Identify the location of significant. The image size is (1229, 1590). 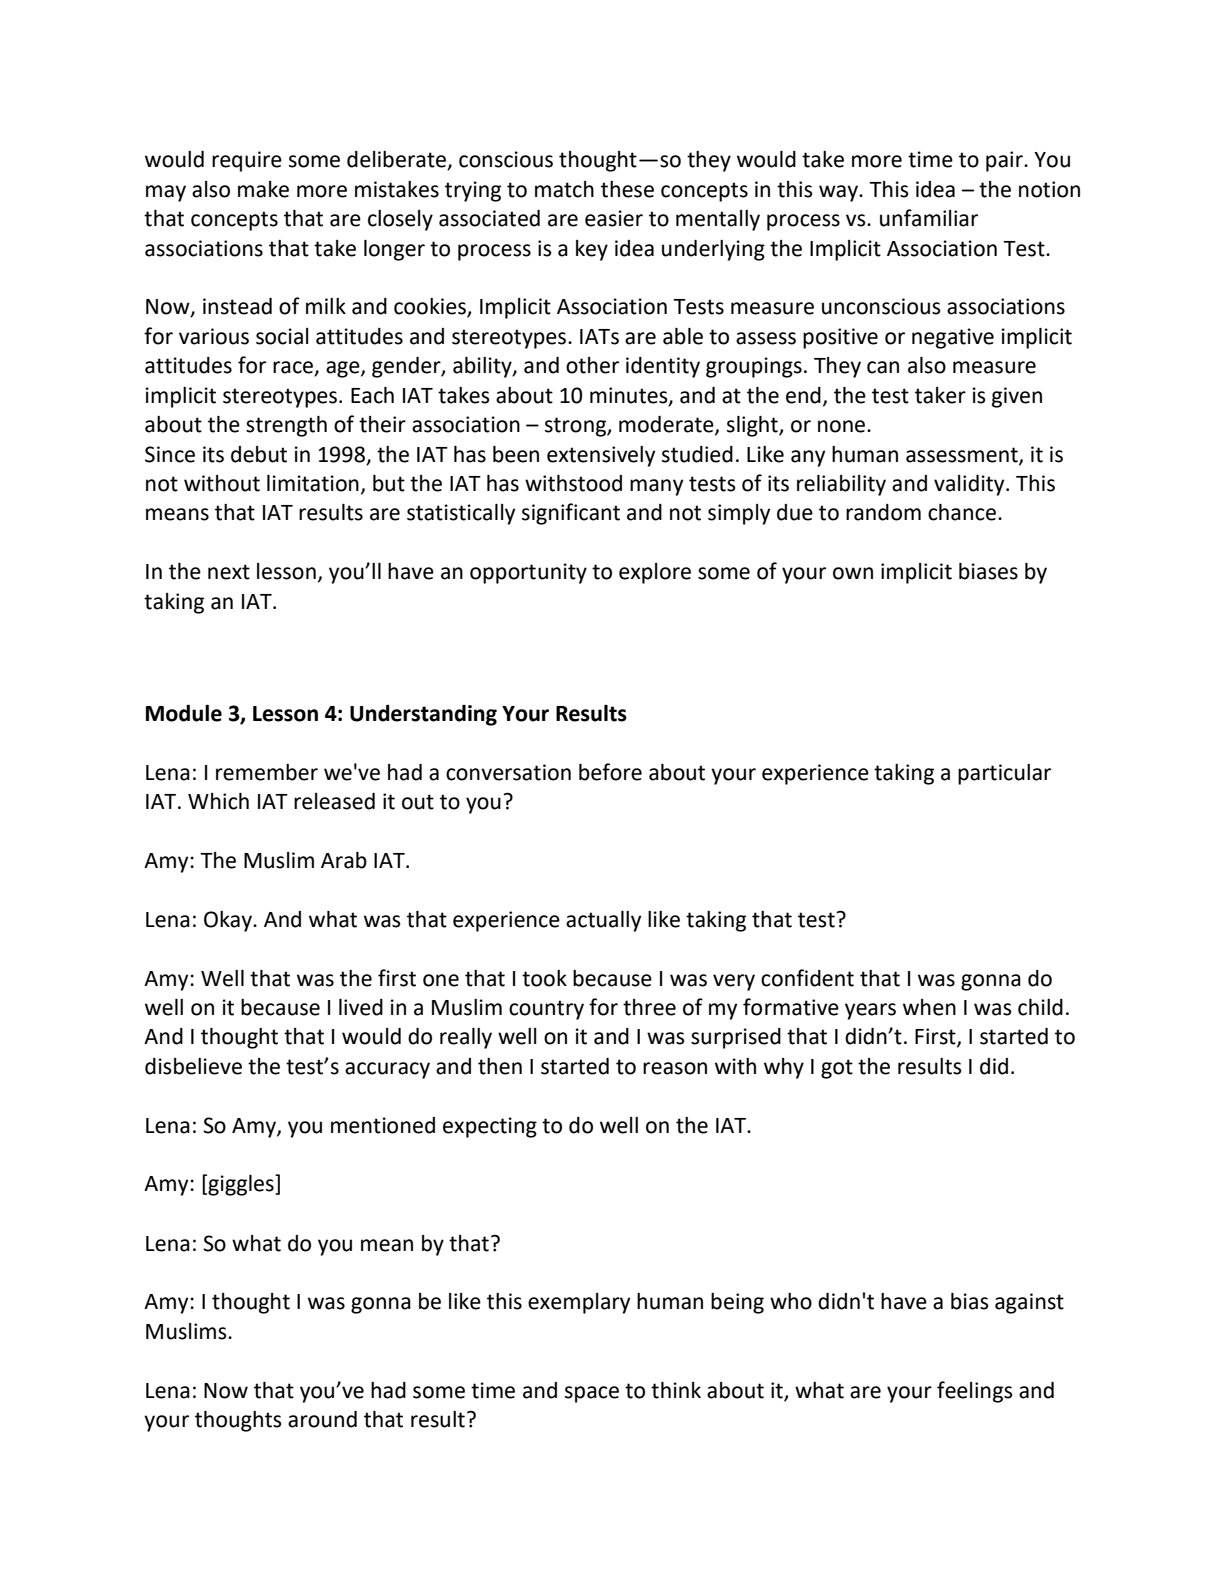
(571, 514).
